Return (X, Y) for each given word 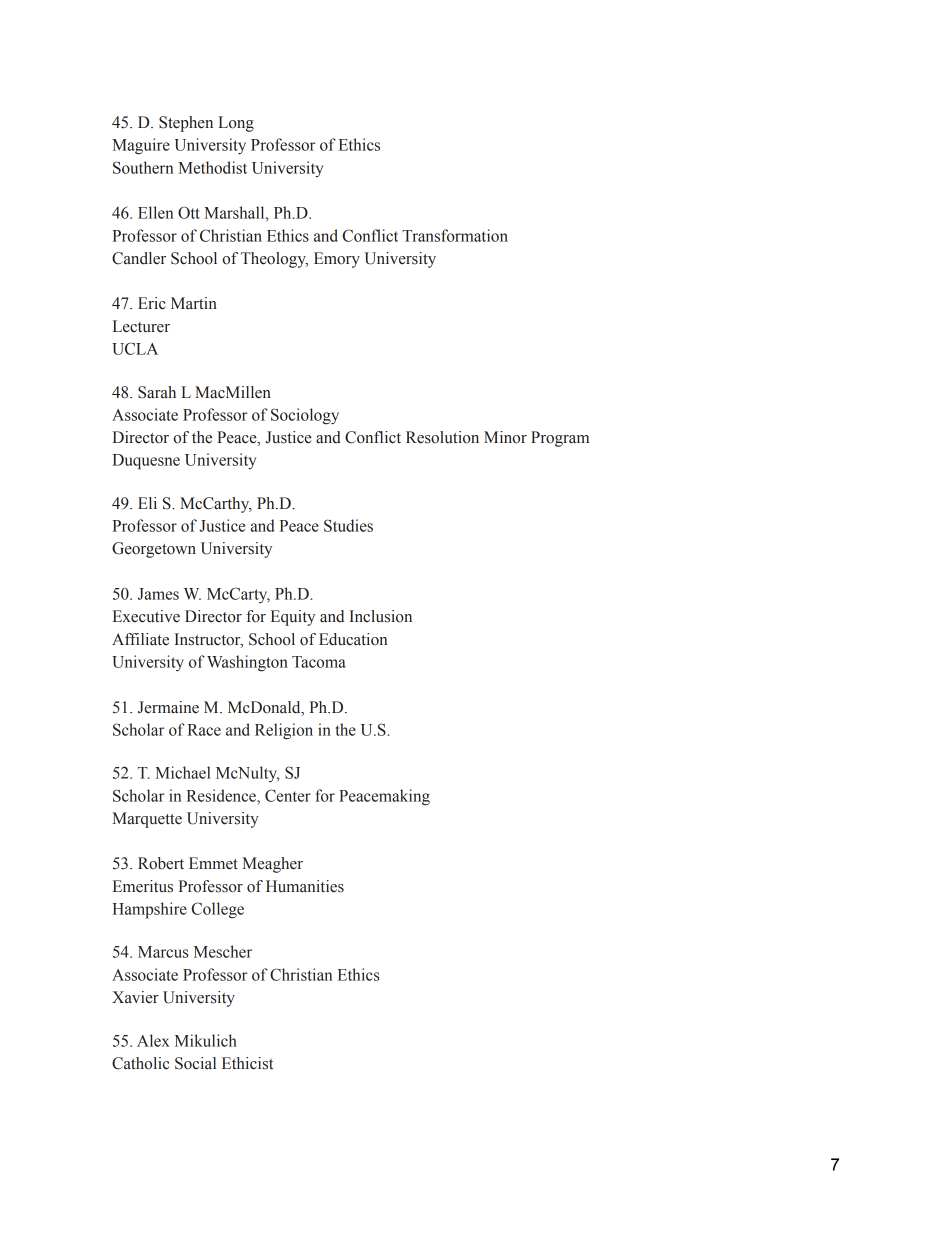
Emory (337, 260)
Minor (505, 437)
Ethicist (247, 1063)
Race (204, 730)
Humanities (305, 886)
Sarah (157, 392)
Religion (284, 731)
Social (195, 1063)
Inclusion (380, 616)
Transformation (455, 235)
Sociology (305, 416)
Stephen (186, 124)
